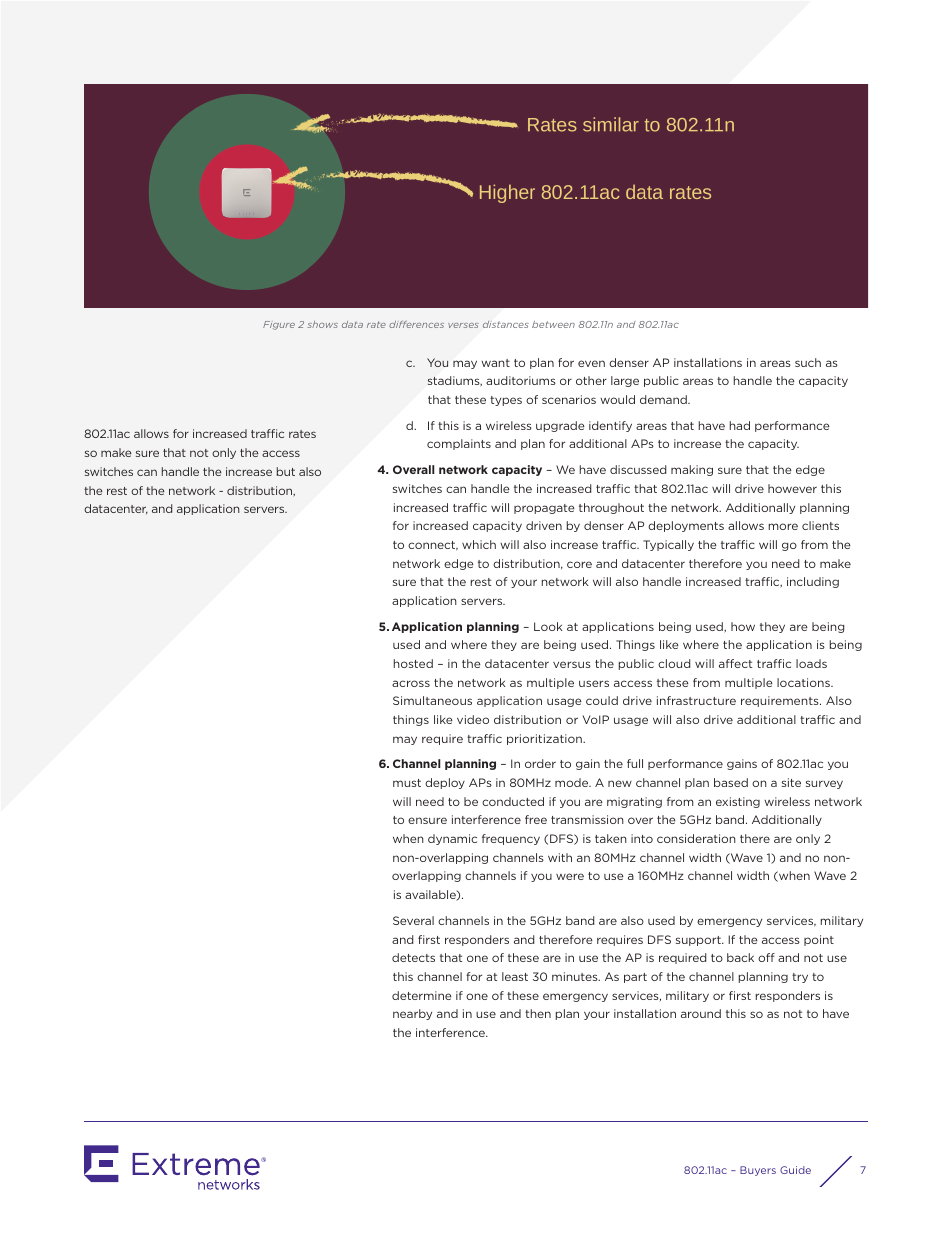 The height and width of the screenshot is (1233, 952). Describe the element at coordinates (570, 876) in the screenshot. I see `were` at that location.
